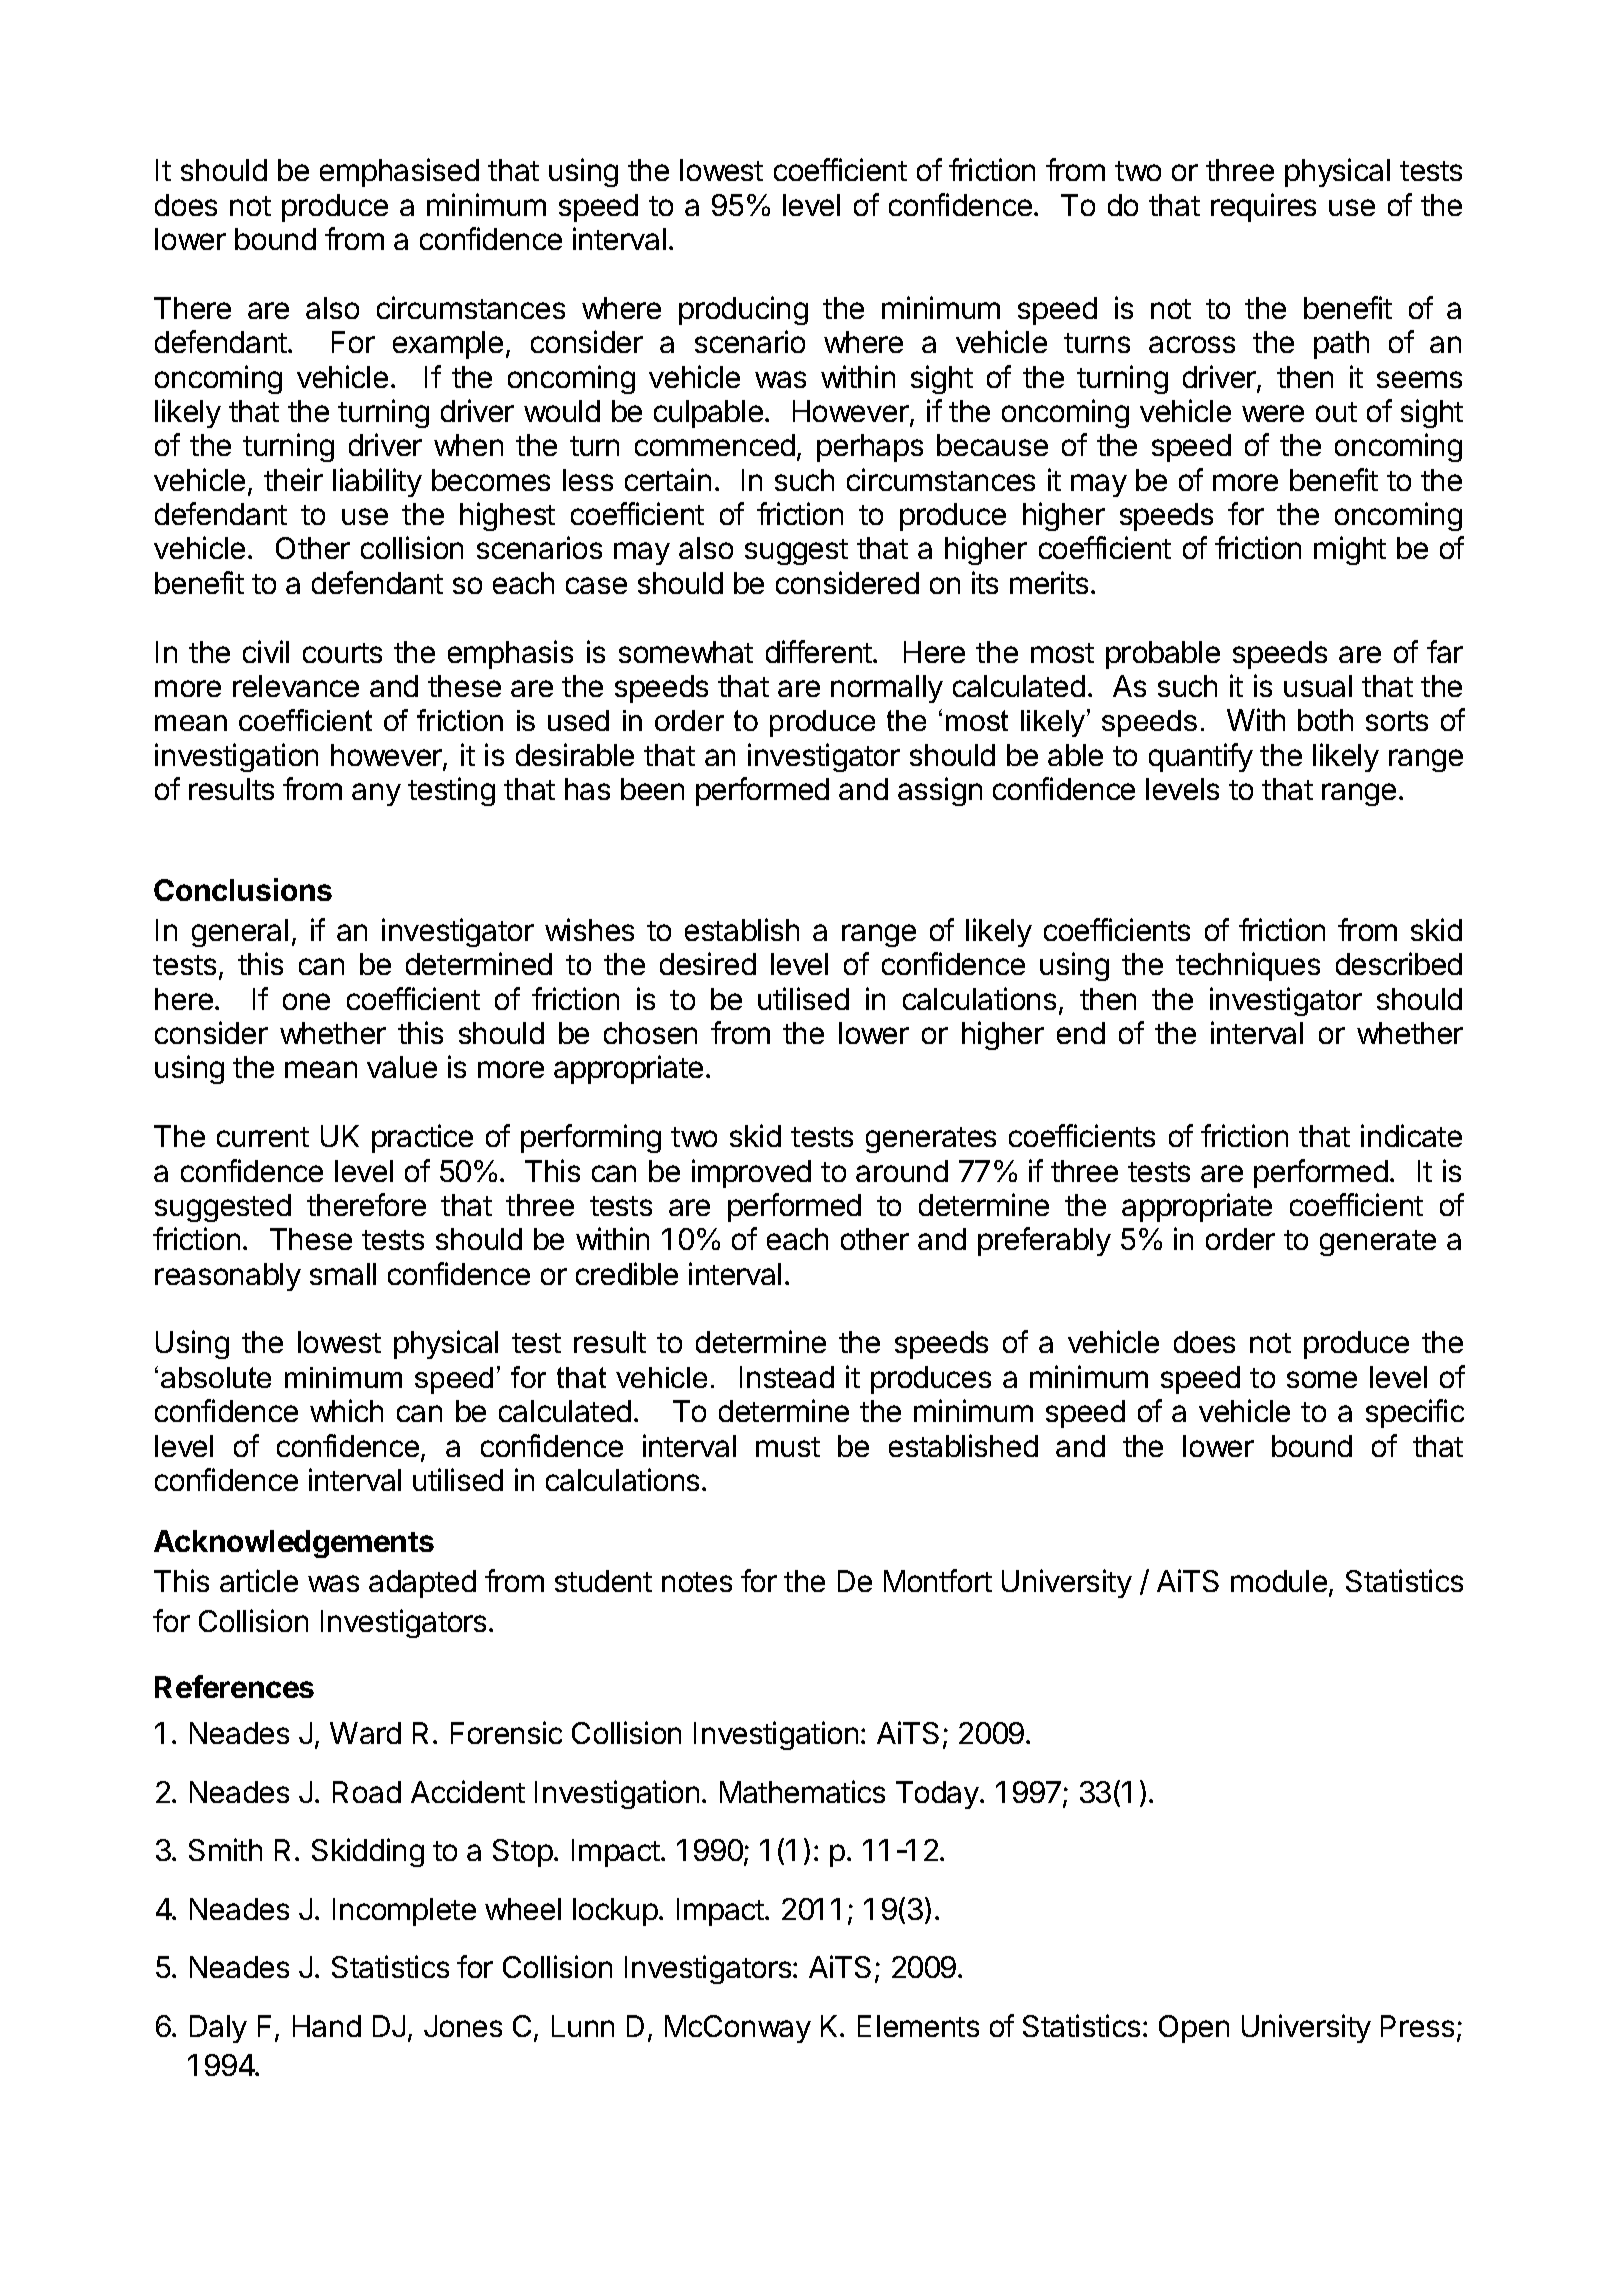 The width and height of the page is (1618, 2288). I want to click on requires, so click(1263, 207).
